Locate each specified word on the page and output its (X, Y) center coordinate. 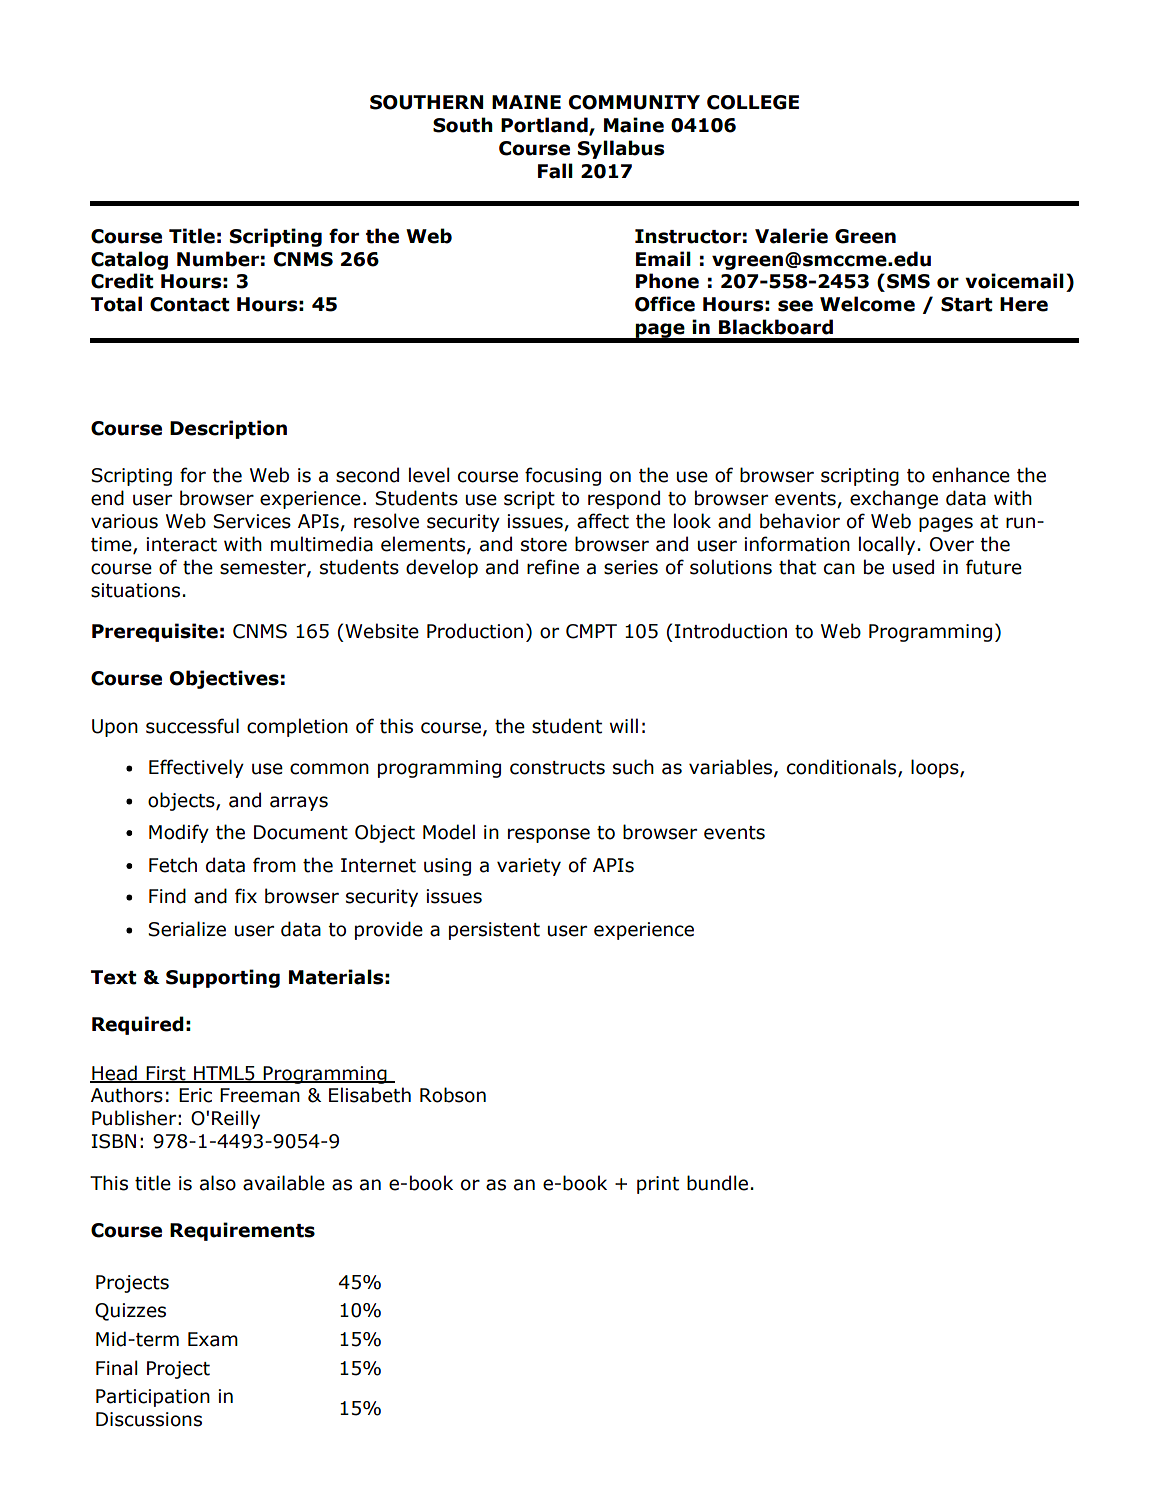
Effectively (196, 768)
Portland (545, 126)
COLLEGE (753, 102)
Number (218, 259)
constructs (557, 768)
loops (936, 768)
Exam (213, 1339)
